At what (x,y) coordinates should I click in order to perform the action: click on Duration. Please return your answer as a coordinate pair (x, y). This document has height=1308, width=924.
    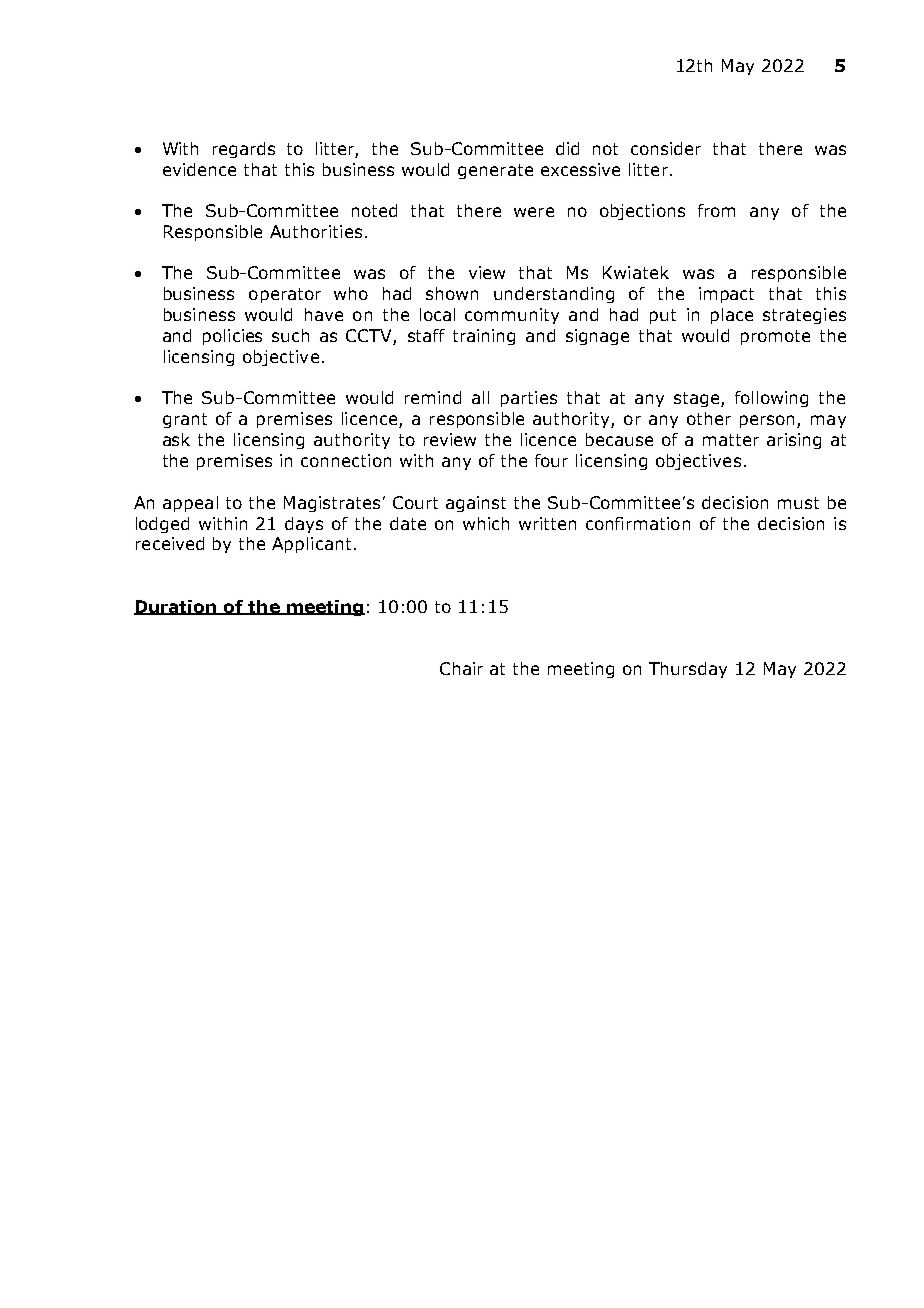
    Looking at the image, I should click on (176, 607).
